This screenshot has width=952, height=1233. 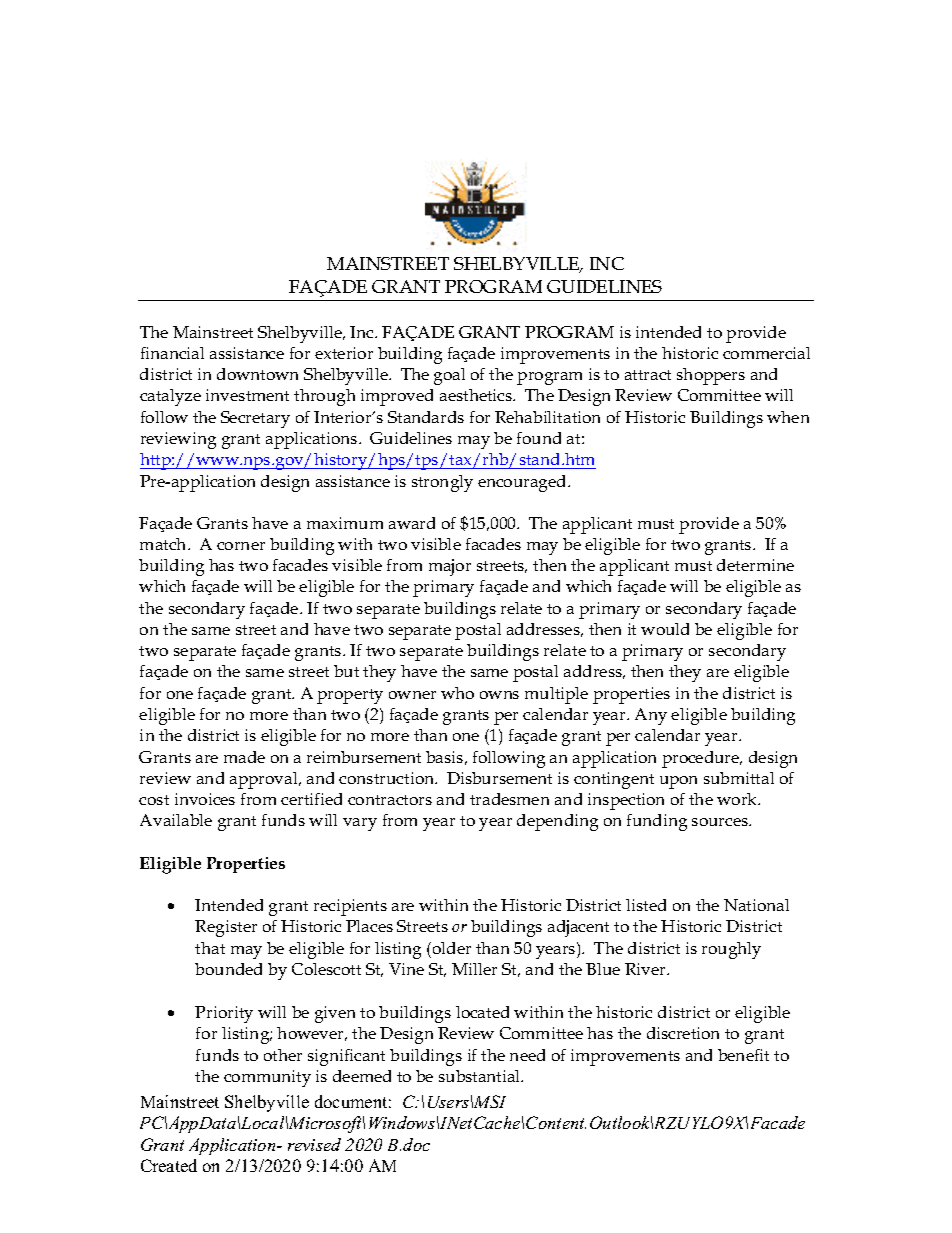 I want to click on made, so click(x=244, y=757).
